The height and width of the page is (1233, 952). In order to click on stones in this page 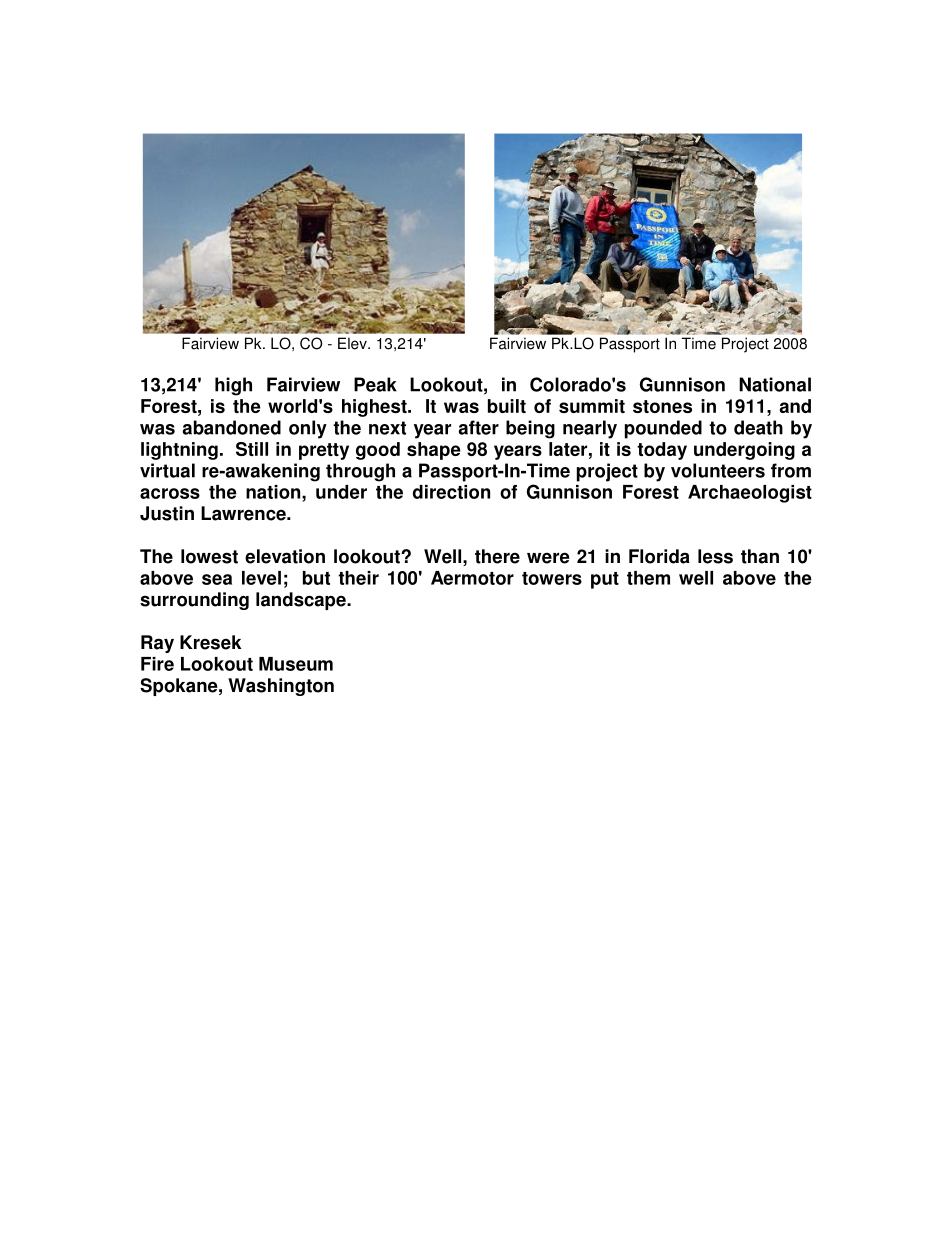, I will do `click(662, 406)`.
